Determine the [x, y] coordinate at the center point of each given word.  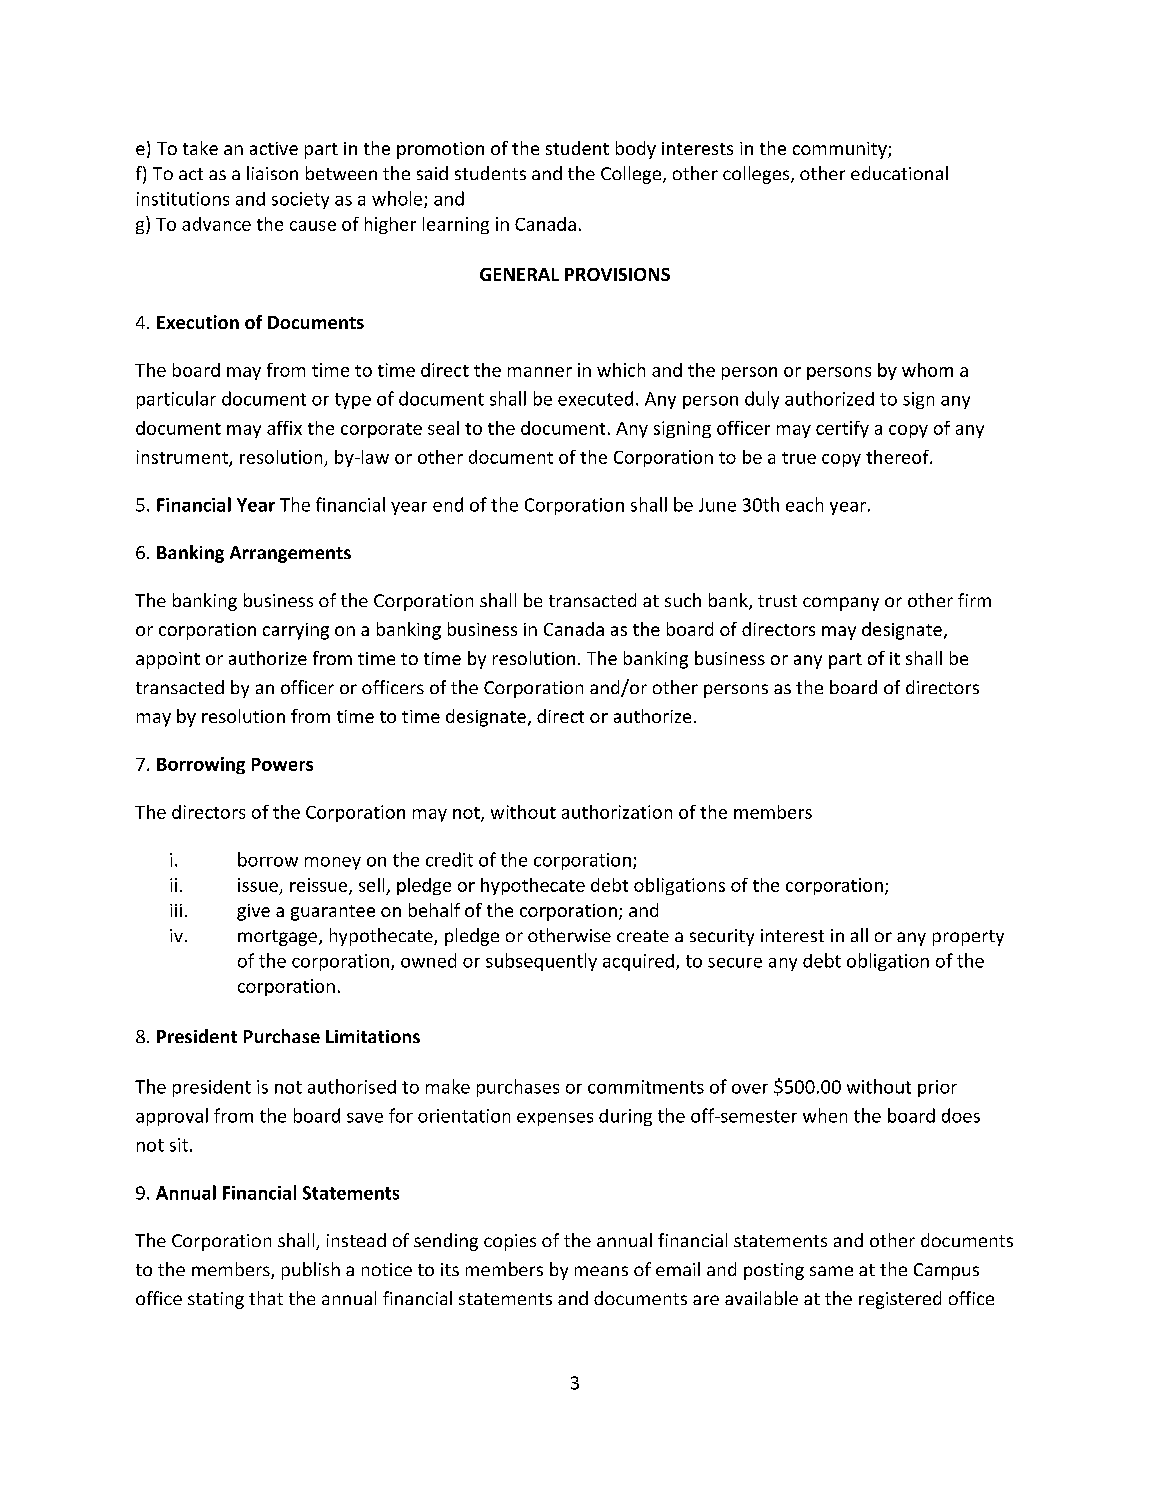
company [841, 604]
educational [899, 173]
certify [842, 429]
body [636, 150]
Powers [282, 764]
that [266, 1298]
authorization [617, 812]
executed [595, 398]
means [601, 1271]
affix [284, 428]
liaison [272, 173]
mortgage [277, 938]
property [968, 938]
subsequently [541, 962]
